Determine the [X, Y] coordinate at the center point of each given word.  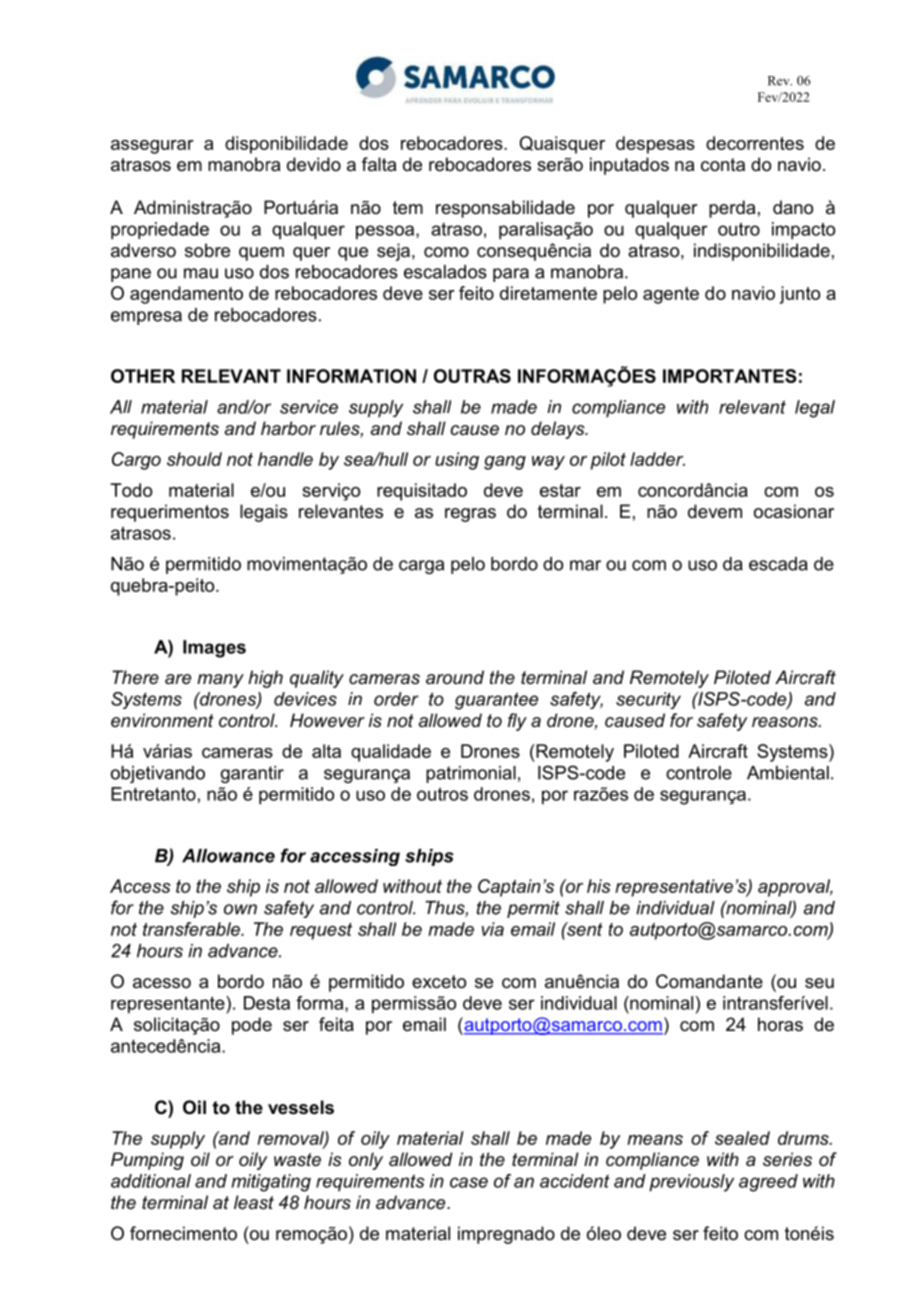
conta [723, 165]
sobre [207, 250]
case [469, 1182]
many [220, 681]
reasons [786, 722]
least [254, 1202]
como [446, 252]
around [455, 677]
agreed [768, 1183]
